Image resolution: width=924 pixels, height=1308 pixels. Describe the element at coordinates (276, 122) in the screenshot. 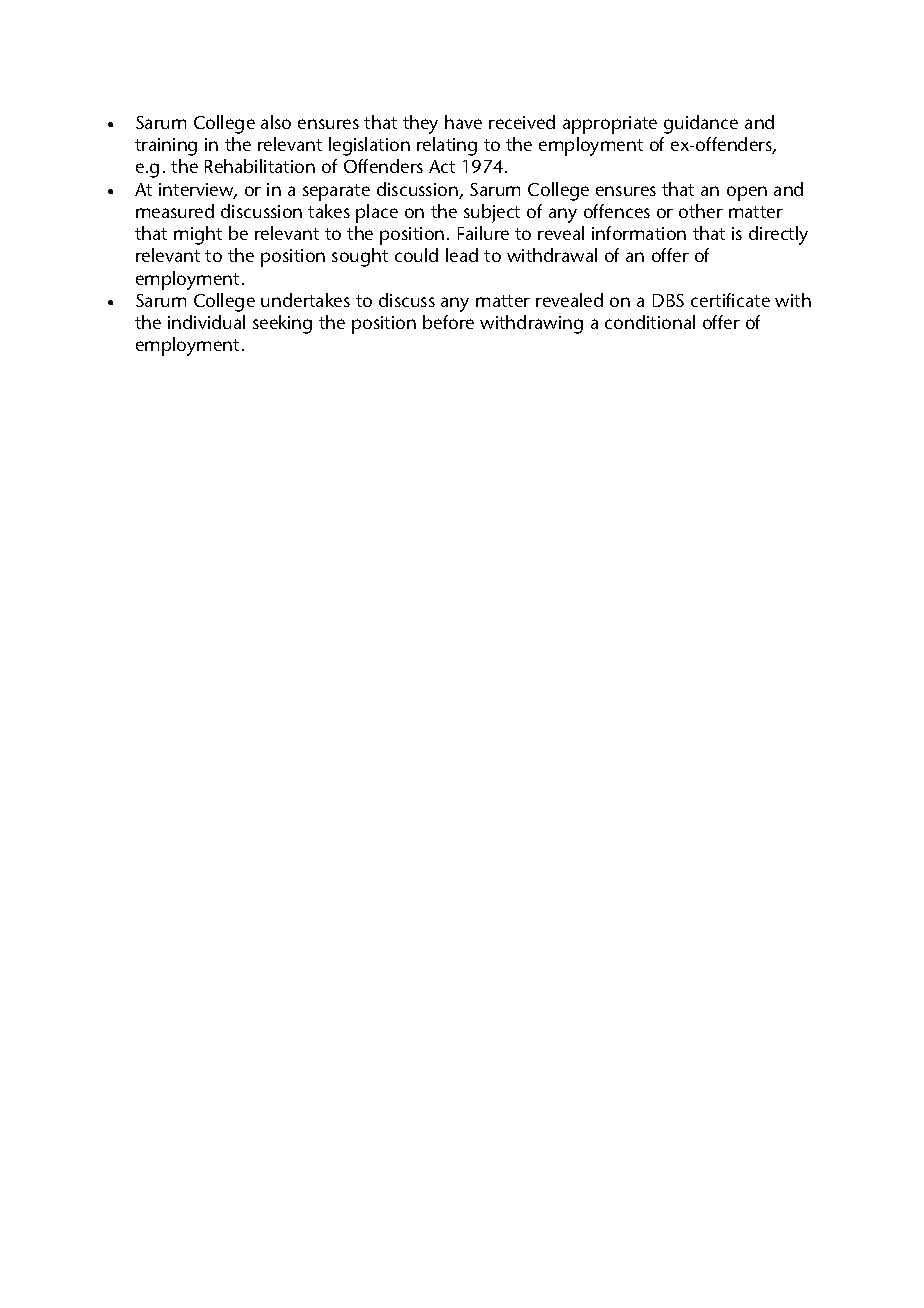

I see `also` at that location.
